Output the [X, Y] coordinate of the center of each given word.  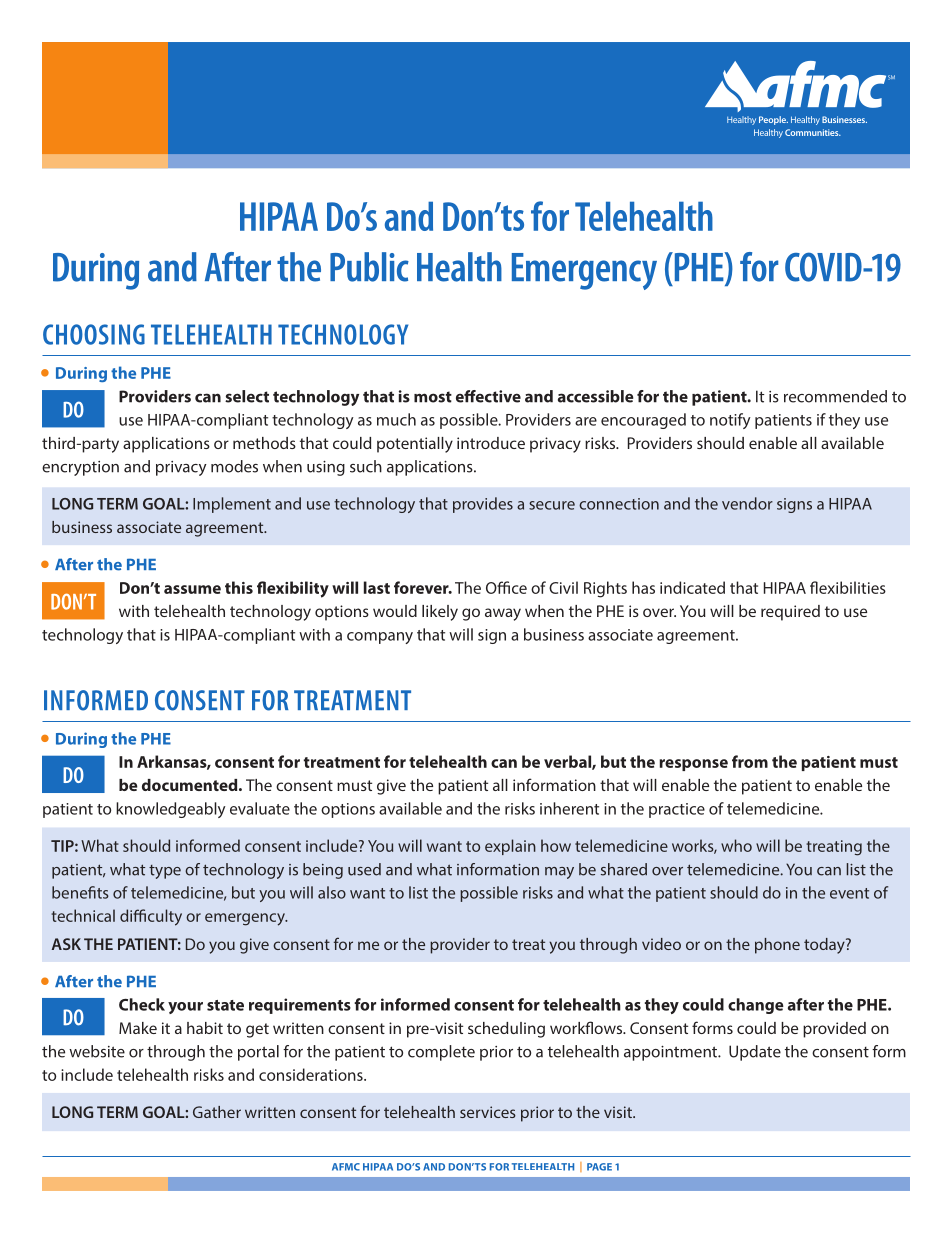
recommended [835, 396]
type [165, 872]
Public [369, 267]
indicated [692, 587]
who [736, 845]
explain [510, 847]
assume [192, 589]
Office [506, 587]
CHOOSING [94, 334]
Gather [217, 1112]
